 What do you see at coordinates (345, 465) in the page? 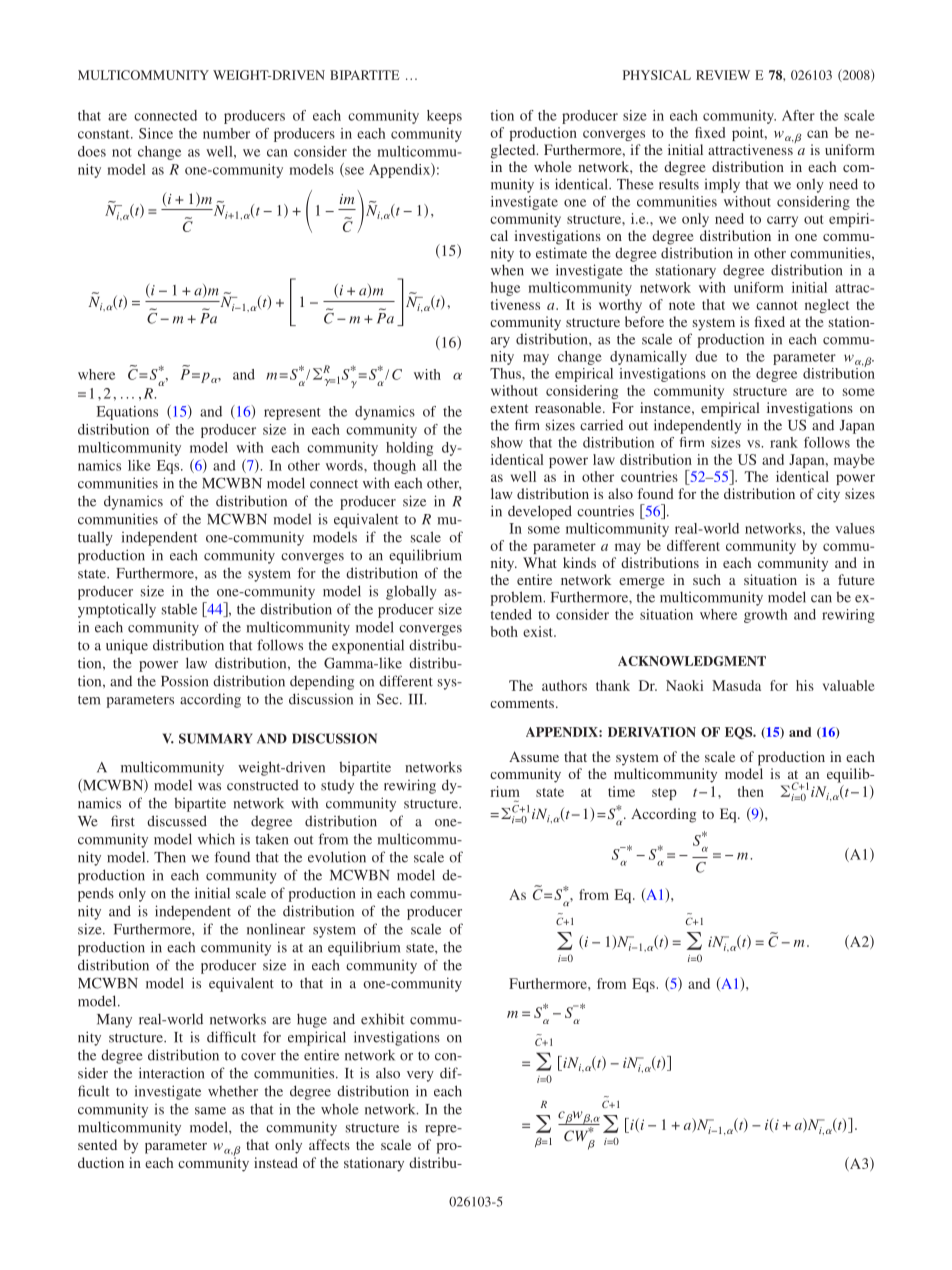
I see `words` at bounding box center [345, 465].
